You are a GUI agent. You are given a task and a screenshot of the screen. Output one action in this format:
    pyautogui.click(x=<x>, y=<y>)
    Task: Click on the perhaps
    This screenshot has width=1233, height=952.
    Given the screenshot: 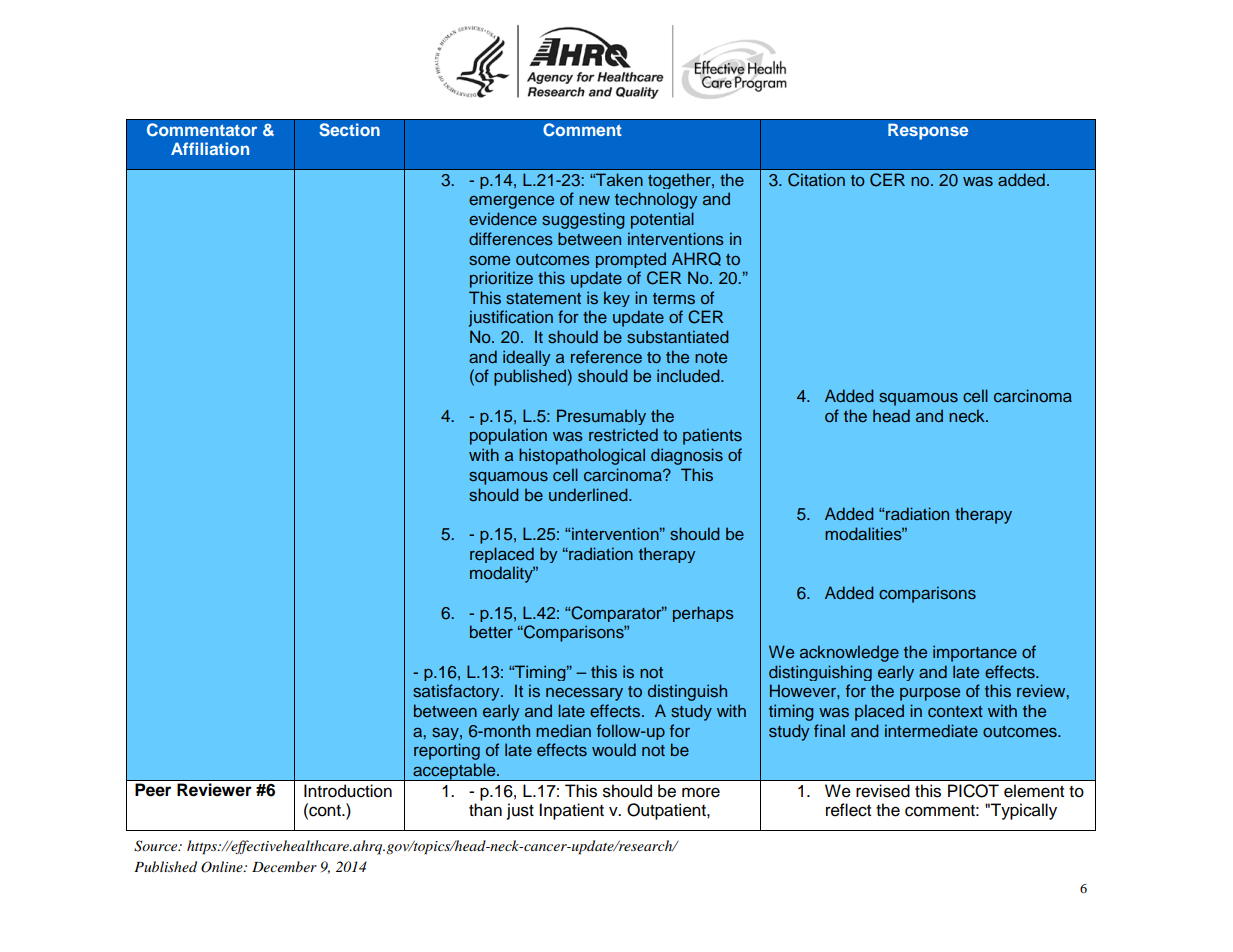 What is the action you would take?
    pyautogui.click(x=703, y=614)
